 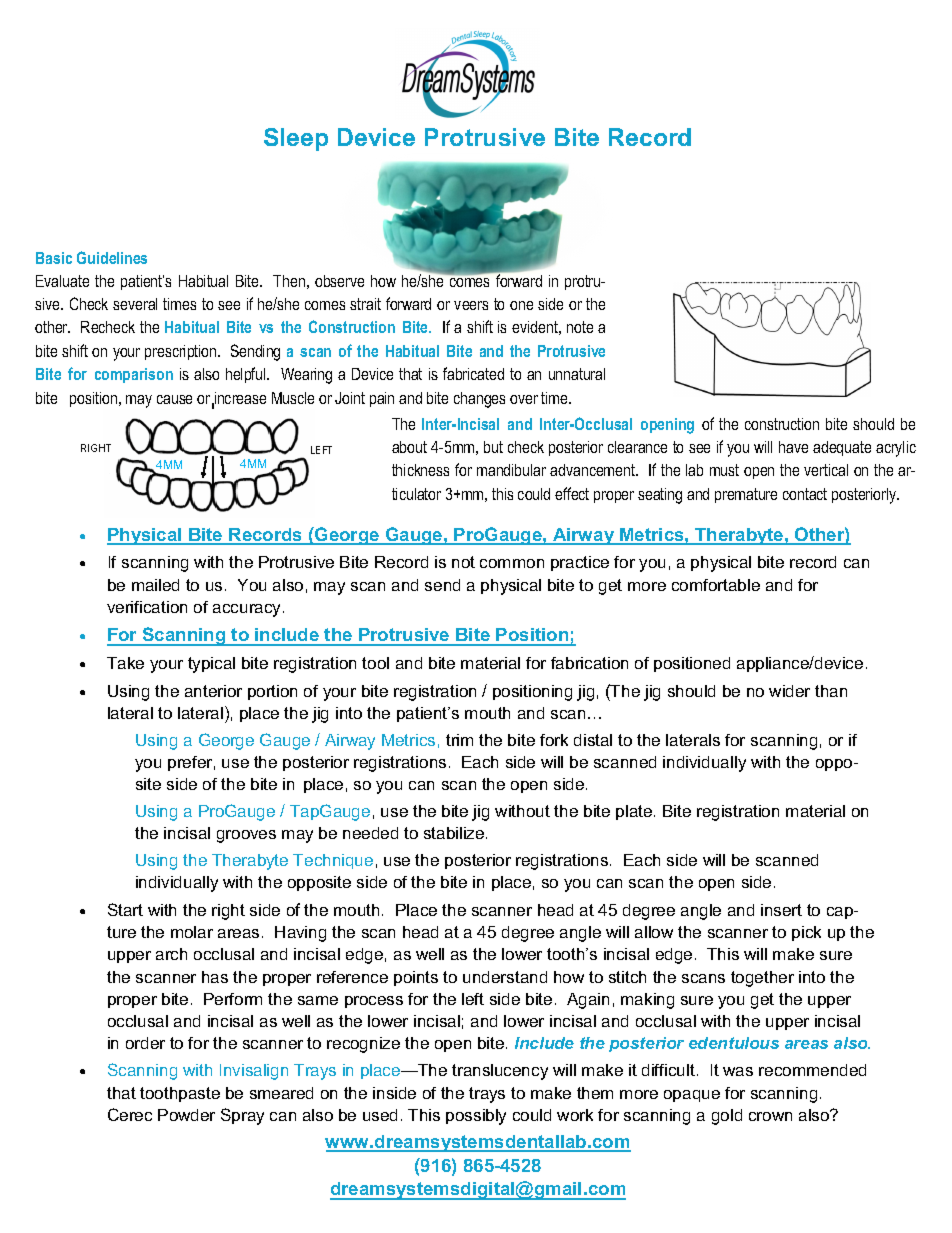 What do you see at coordinates (174, 399) in the screenshot?
I see `cause` at bounding box center [174, 399].
